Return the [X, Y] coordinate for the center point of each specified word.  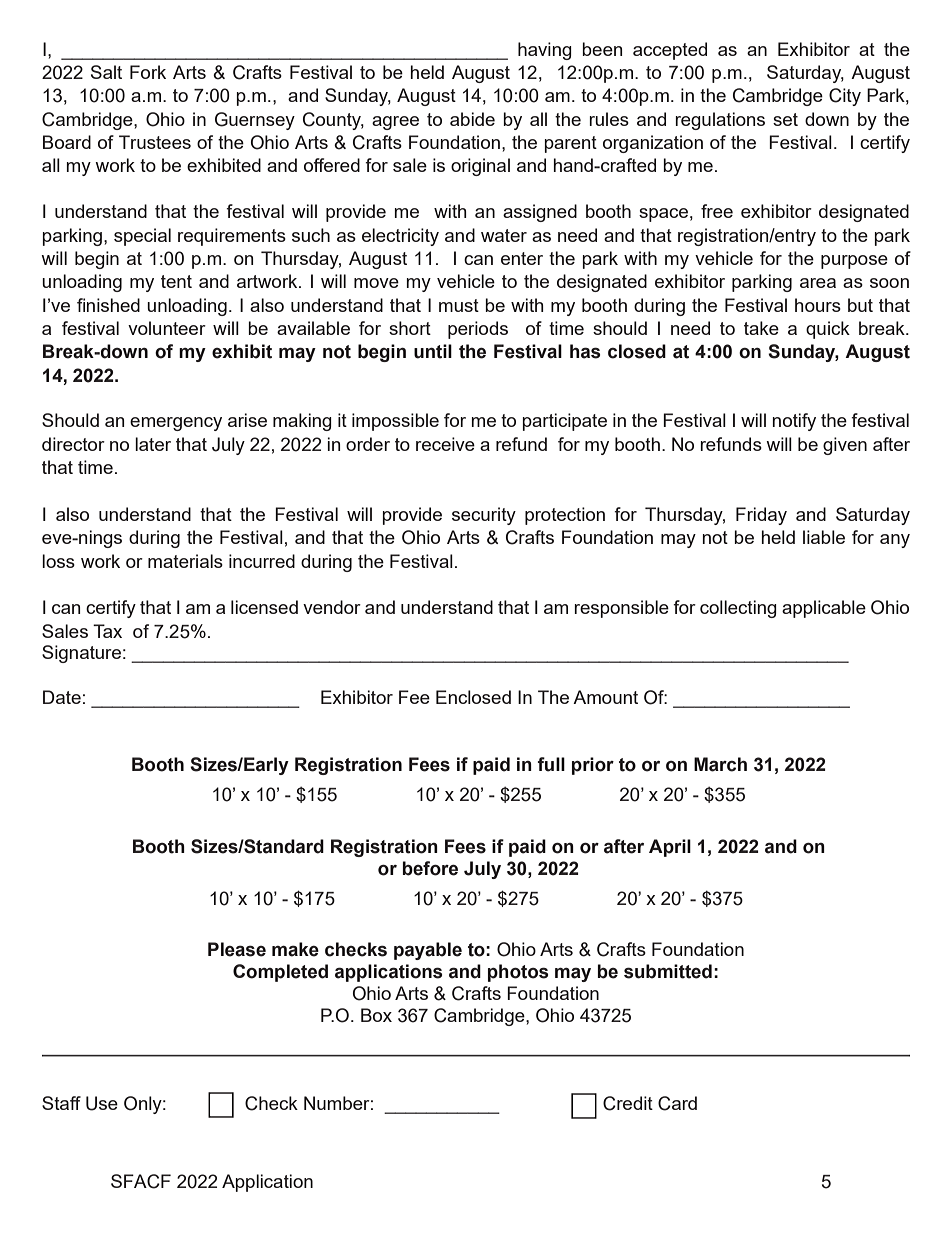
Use [102, 1103]
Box [376, 1015]
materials [185, 561]
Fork [148, 72]
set [785, 119]
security [484, 516]
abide [472, 119]
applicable [824, 609]
